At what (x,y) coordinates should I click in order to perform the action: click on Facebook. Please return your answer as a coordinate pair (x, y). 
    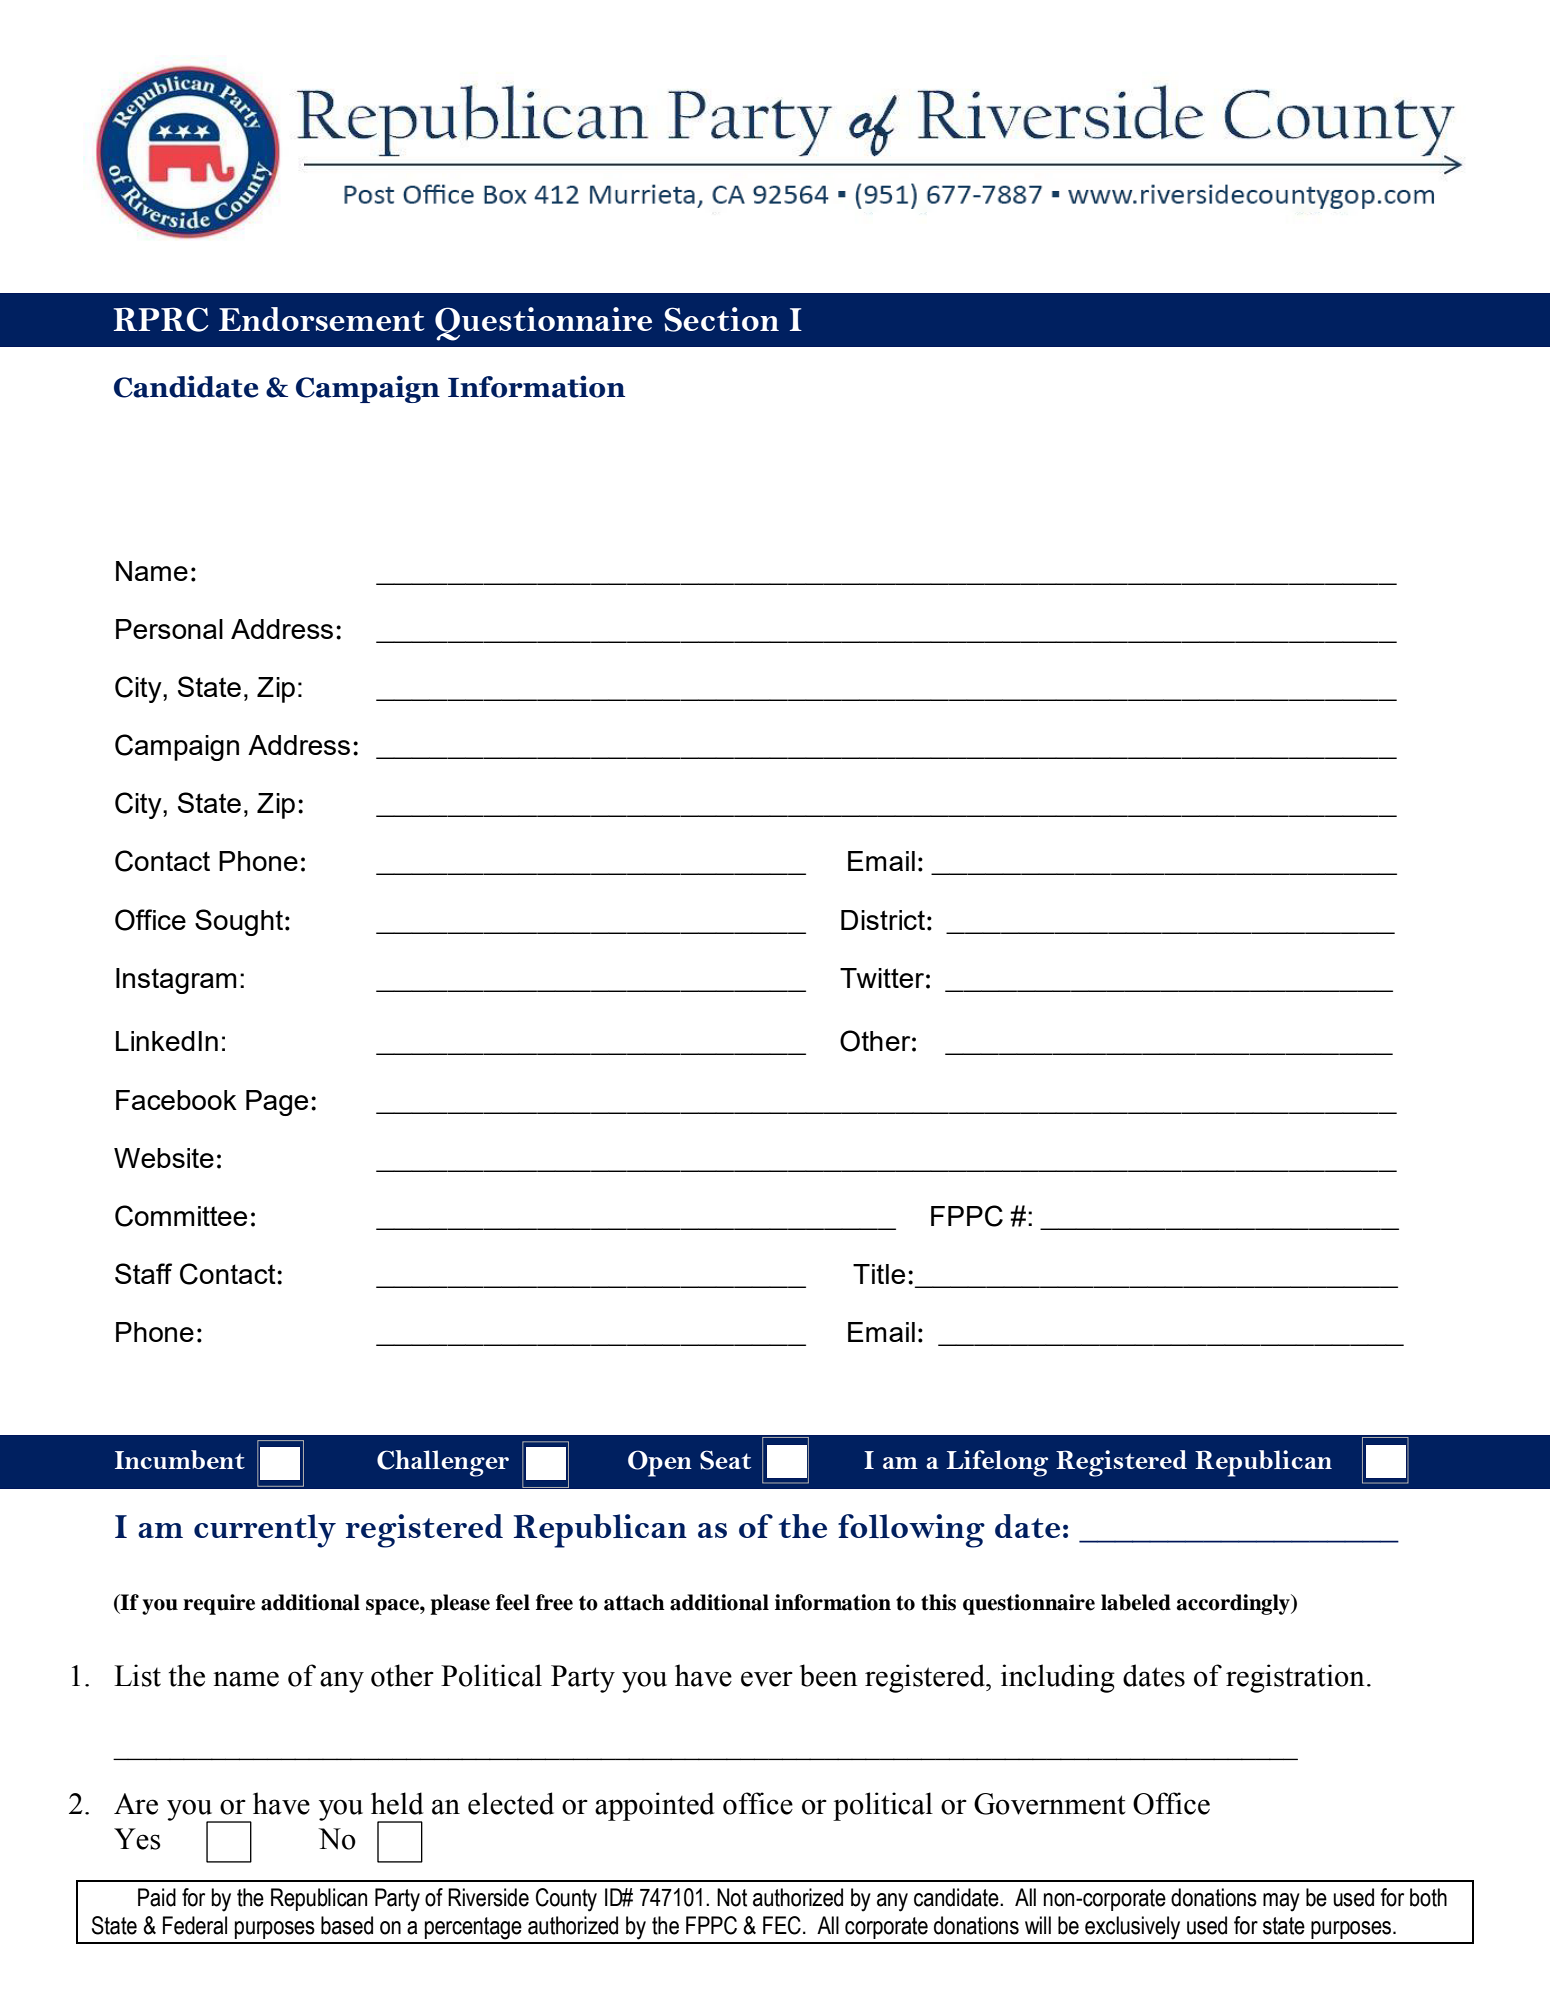
    Looking at the image, I should click on (176, 1100).
